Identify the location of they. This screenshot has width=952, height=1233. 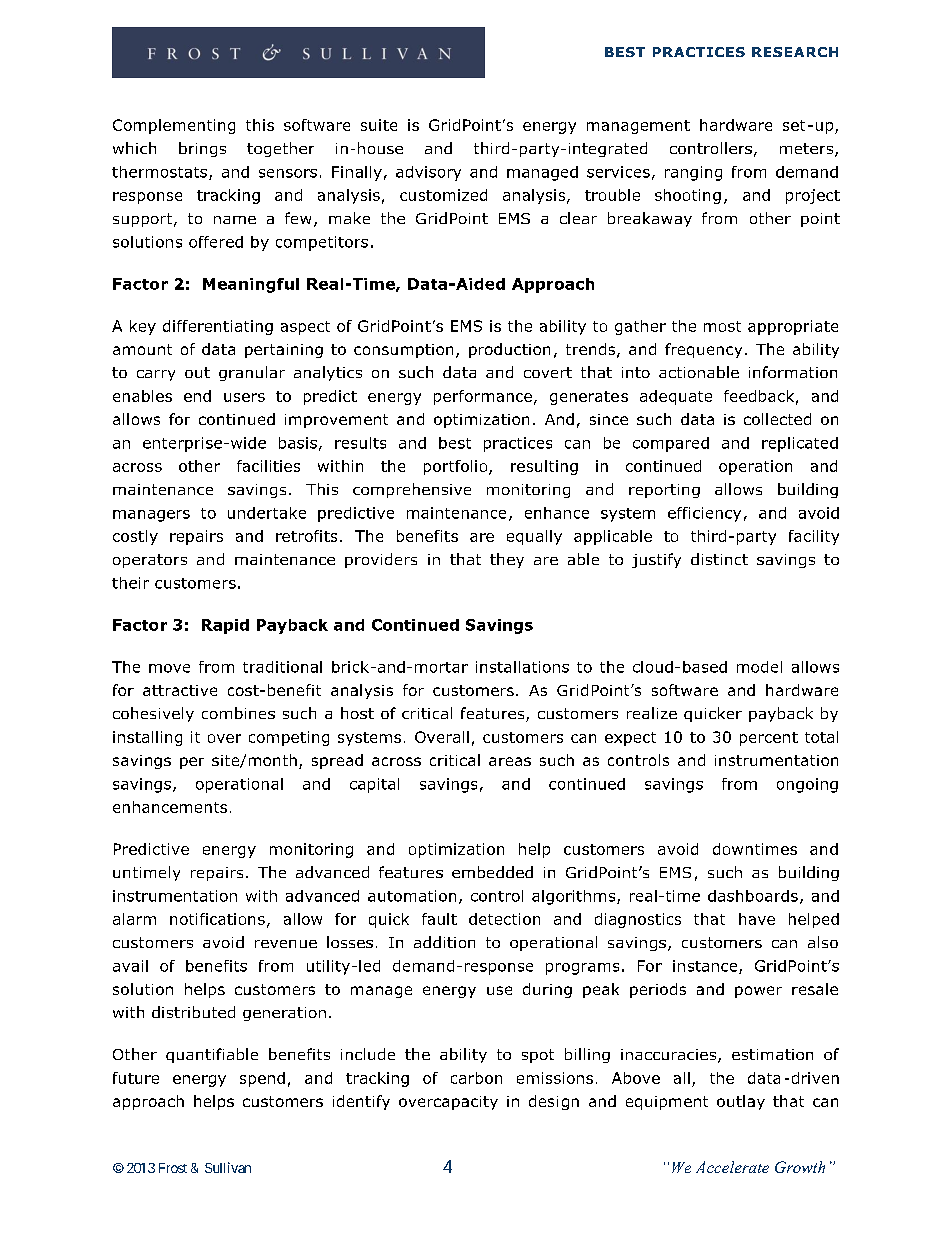
(507, 560).
